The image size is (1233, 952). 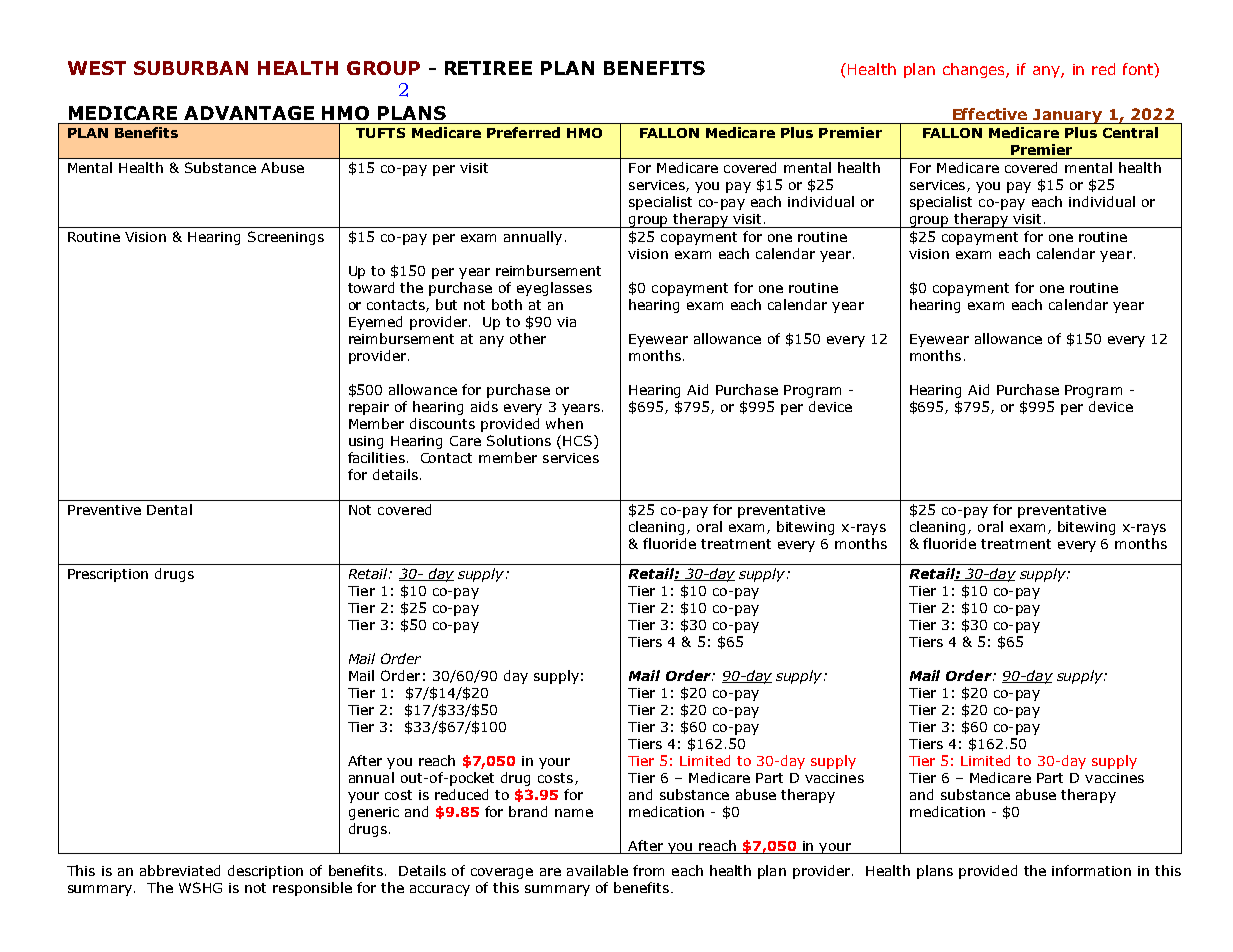 What do you see at coordinates (169, 509) in the page?
I see `Dental` at bounding box center [169, 509].
